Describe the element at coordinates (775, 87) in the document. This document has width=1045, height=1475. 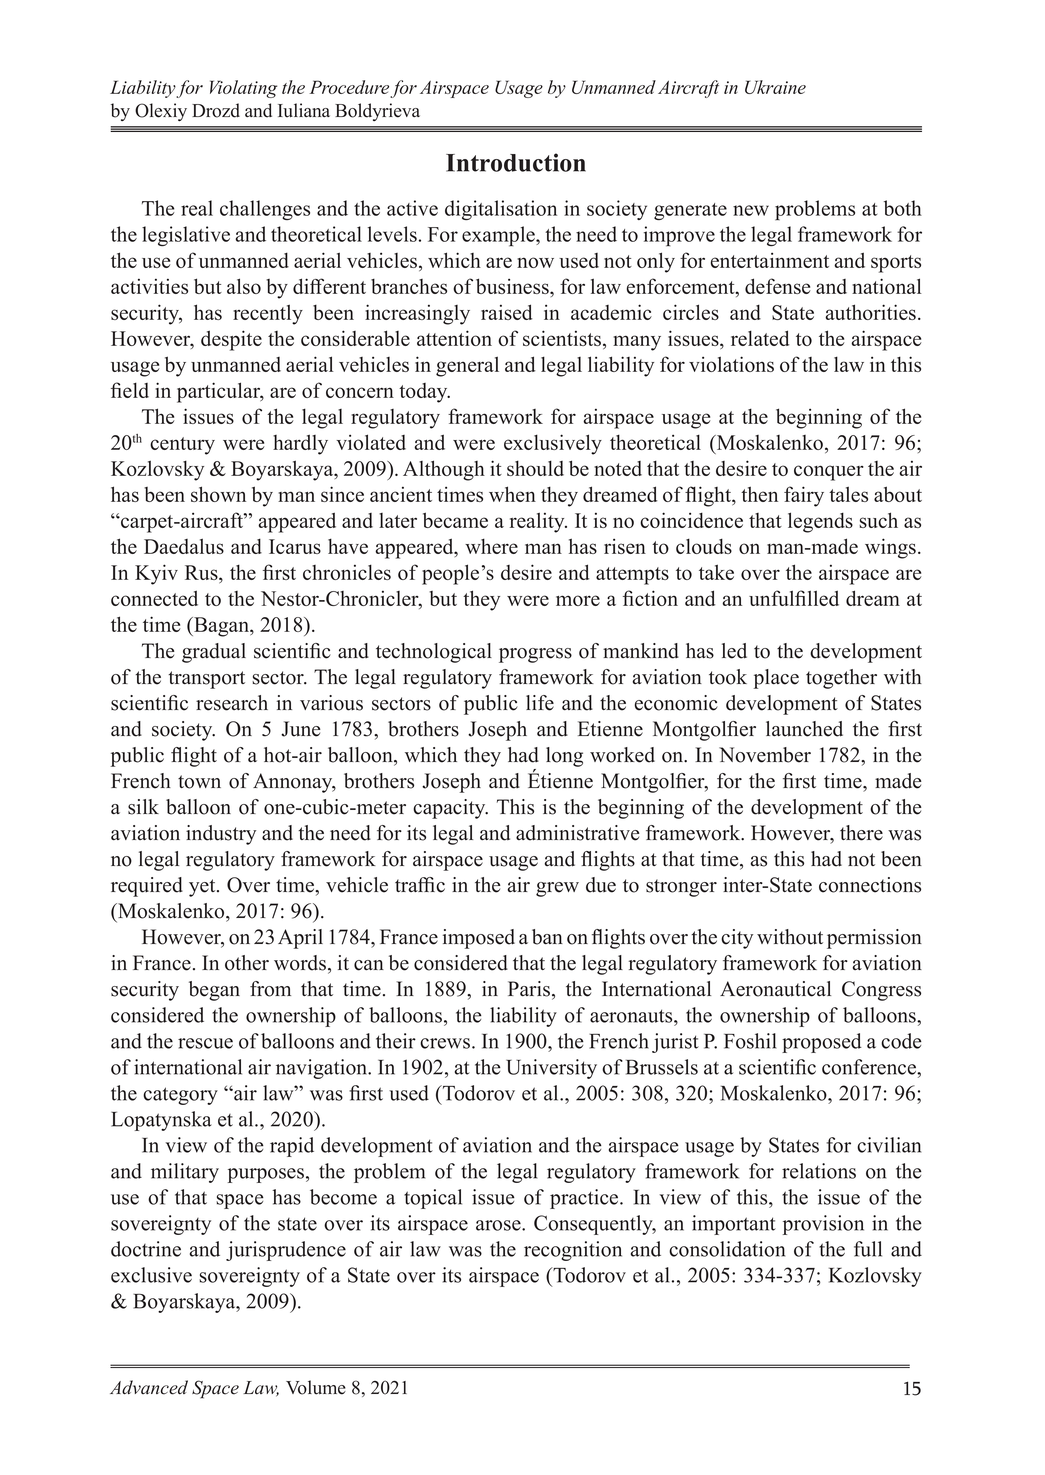
I see `Ukraine` at that location.
